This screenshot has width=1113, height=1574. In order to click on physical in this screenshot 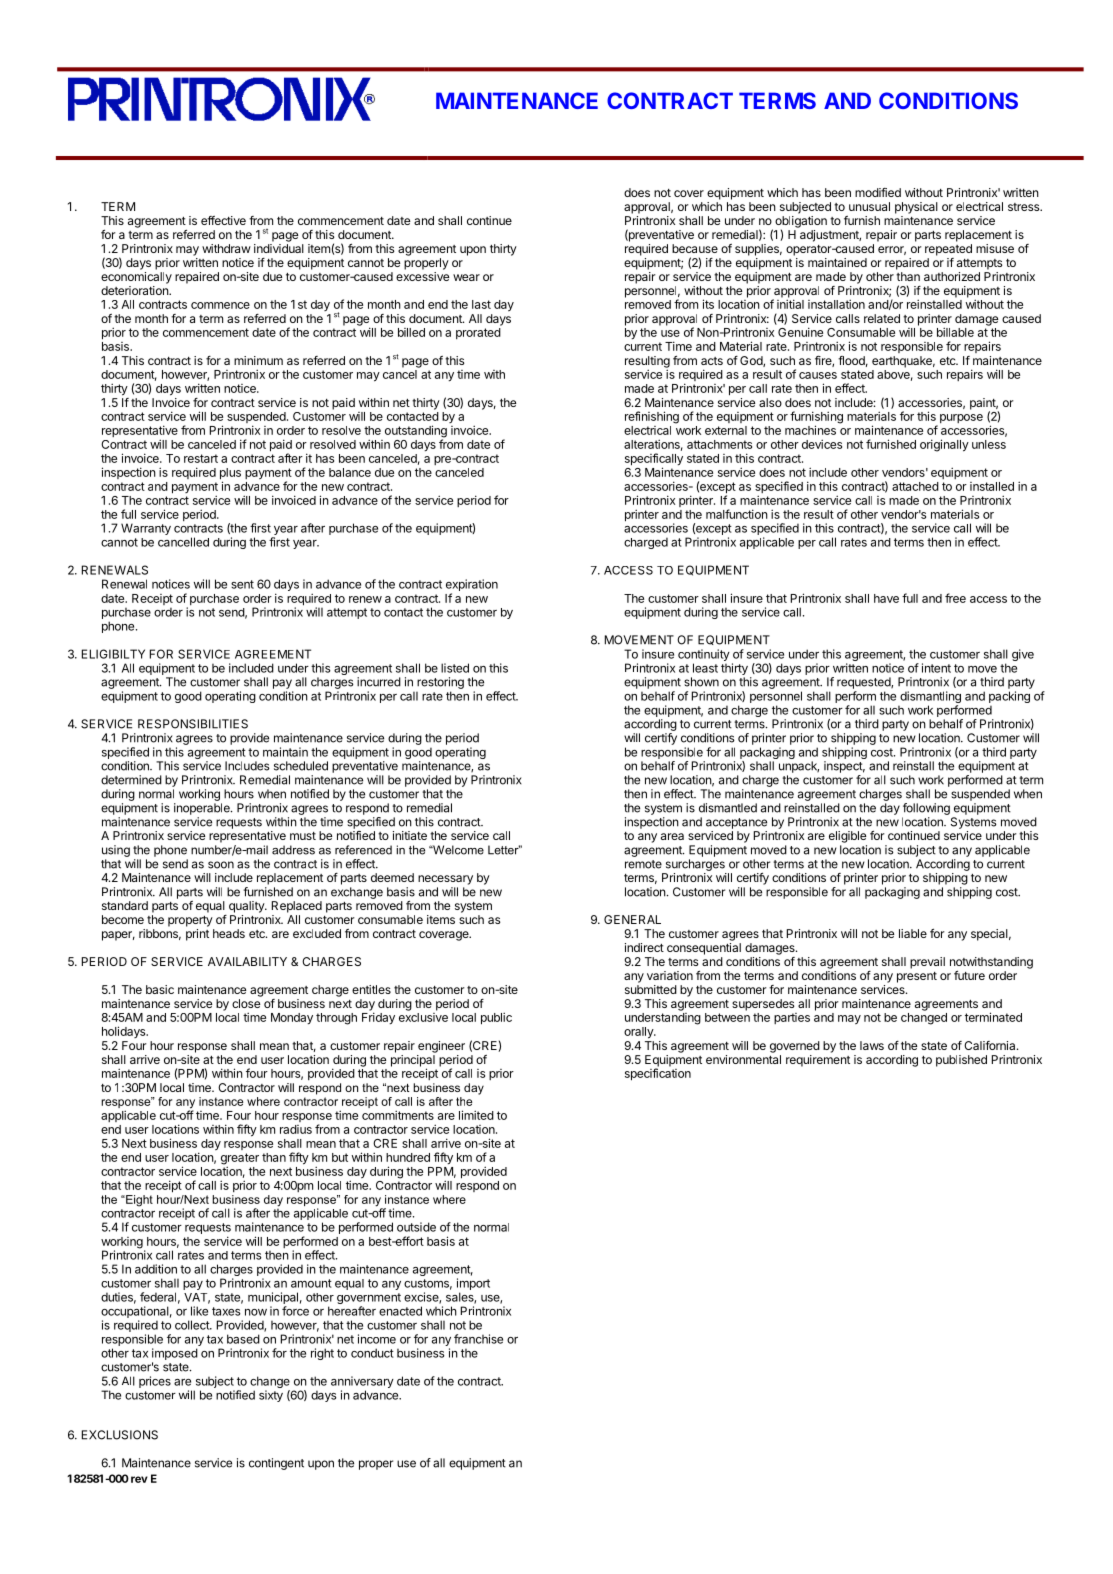, I will do `click(916, 208)`.
